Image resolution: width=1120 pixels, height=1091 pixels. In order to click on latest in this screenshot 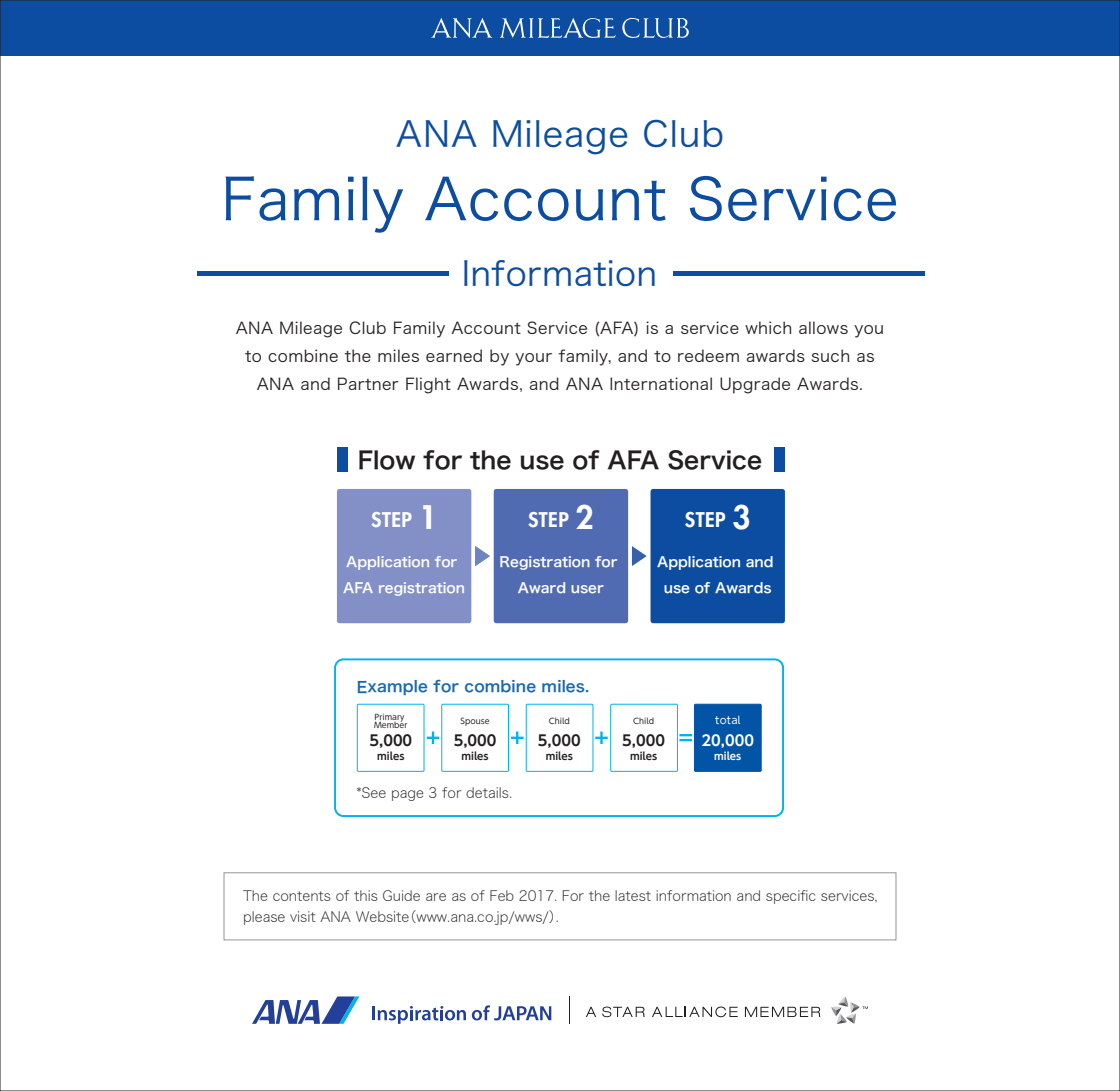, I will do `click(633, 895)`.
